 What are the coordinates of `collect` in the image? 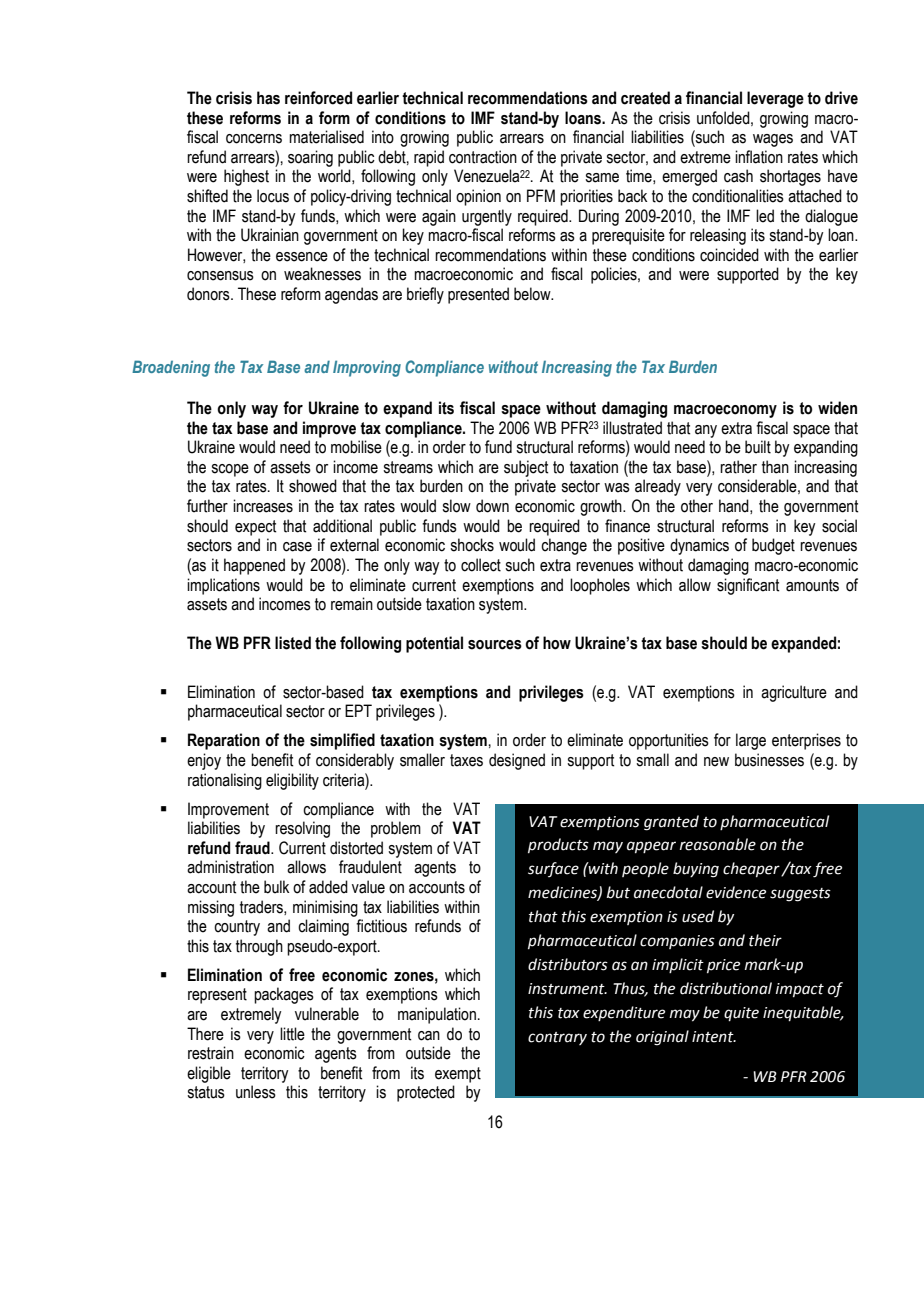 It's located at (481, 565).
